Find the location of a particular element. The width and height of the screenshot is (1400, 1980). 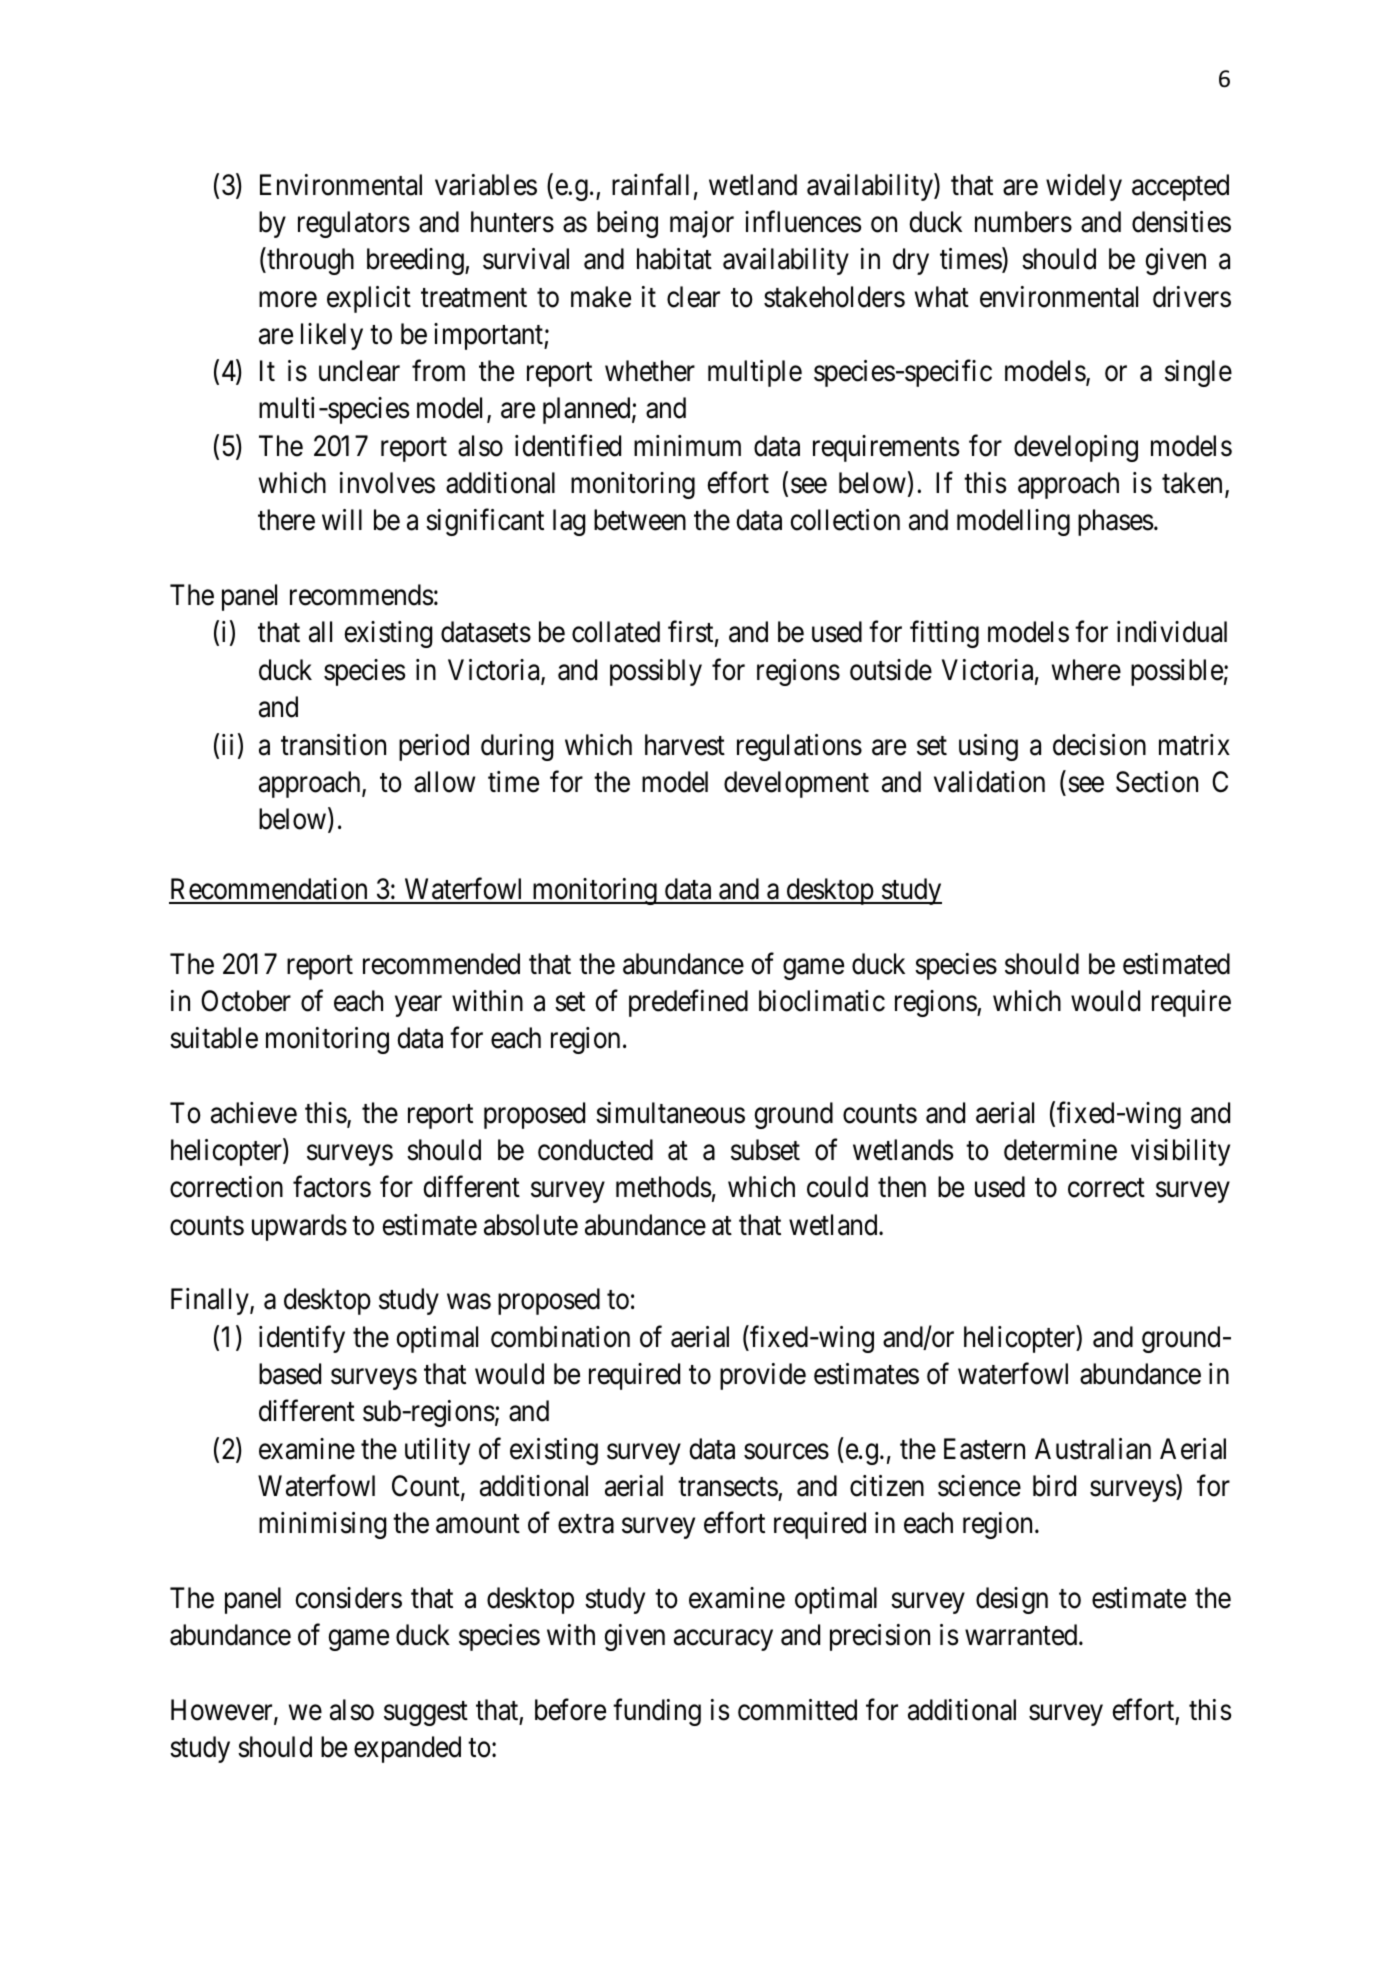

suggest is located at coordinates (426, 1714).
